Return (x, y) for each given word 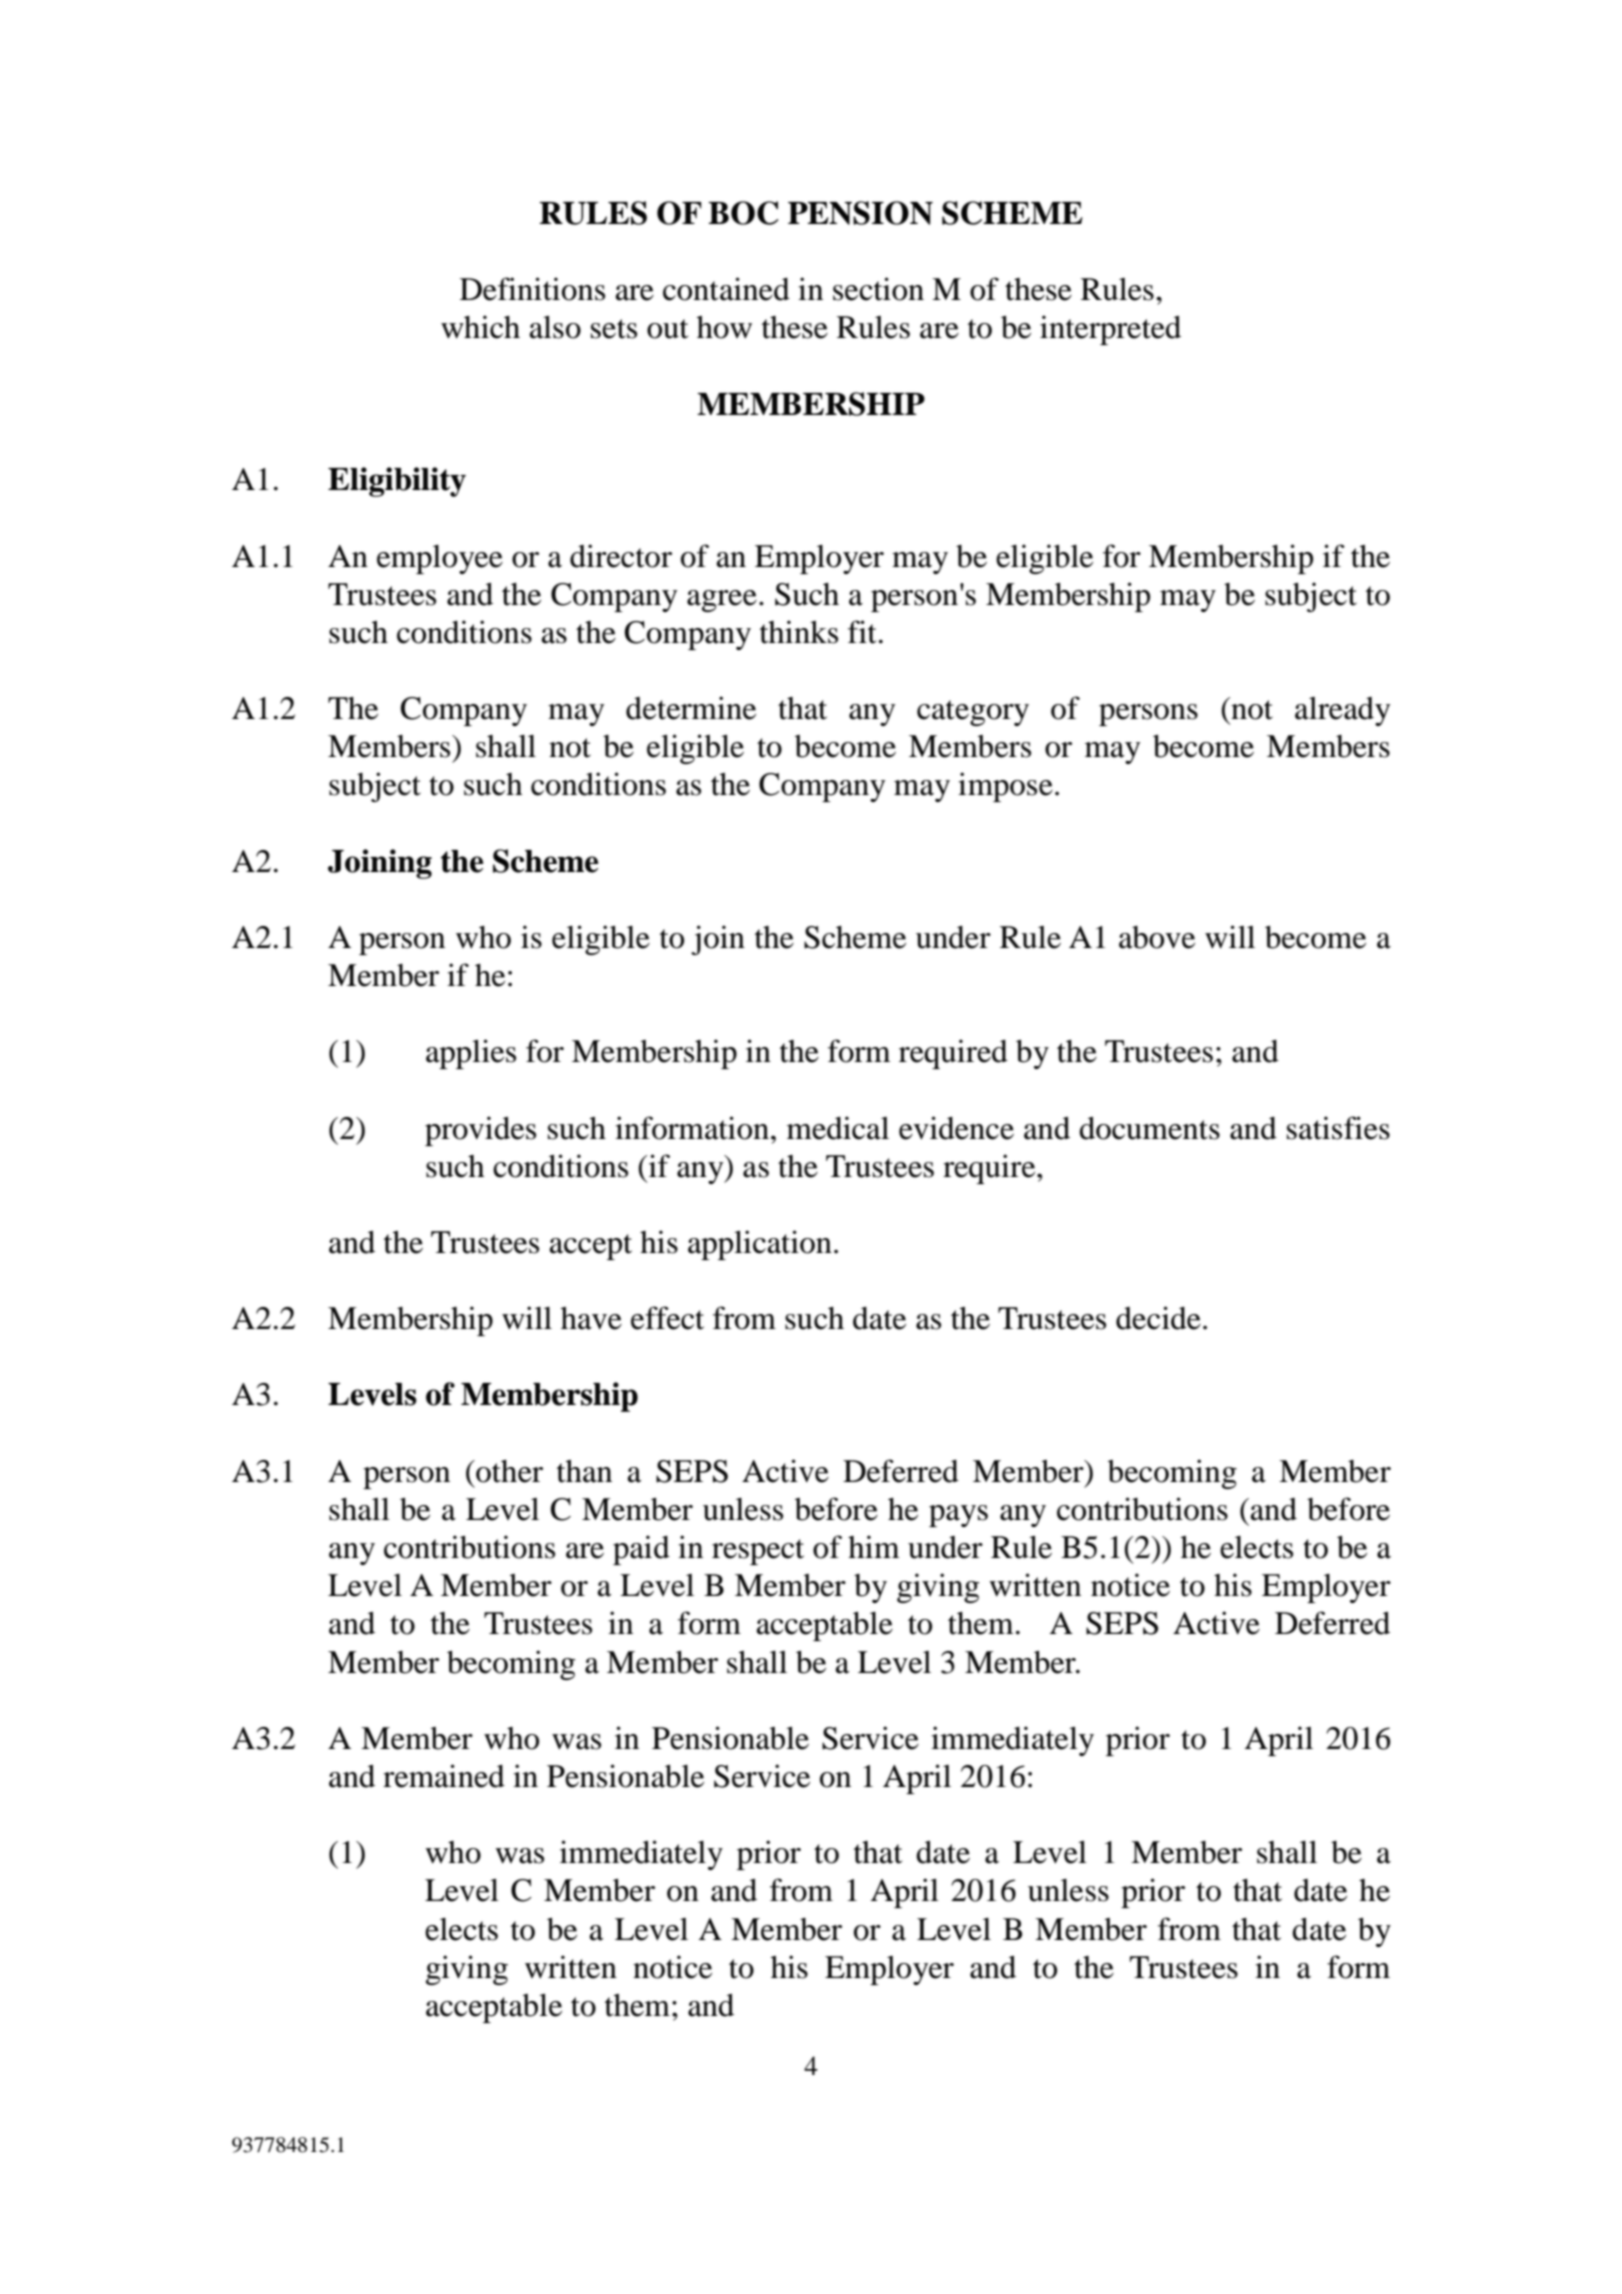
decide (1158, 1318)
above (1157, 937)
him (874, 1546)
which (480, 327)
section (878, 289)
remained (444, 1776)
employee (440, 559)
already (1342, 711)
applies (471, 1054)
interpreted (1110, 330)
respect (758, 1552)
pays (958, 1516)
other (508, 1471)
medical (838, 1128)
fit (862, 632)
